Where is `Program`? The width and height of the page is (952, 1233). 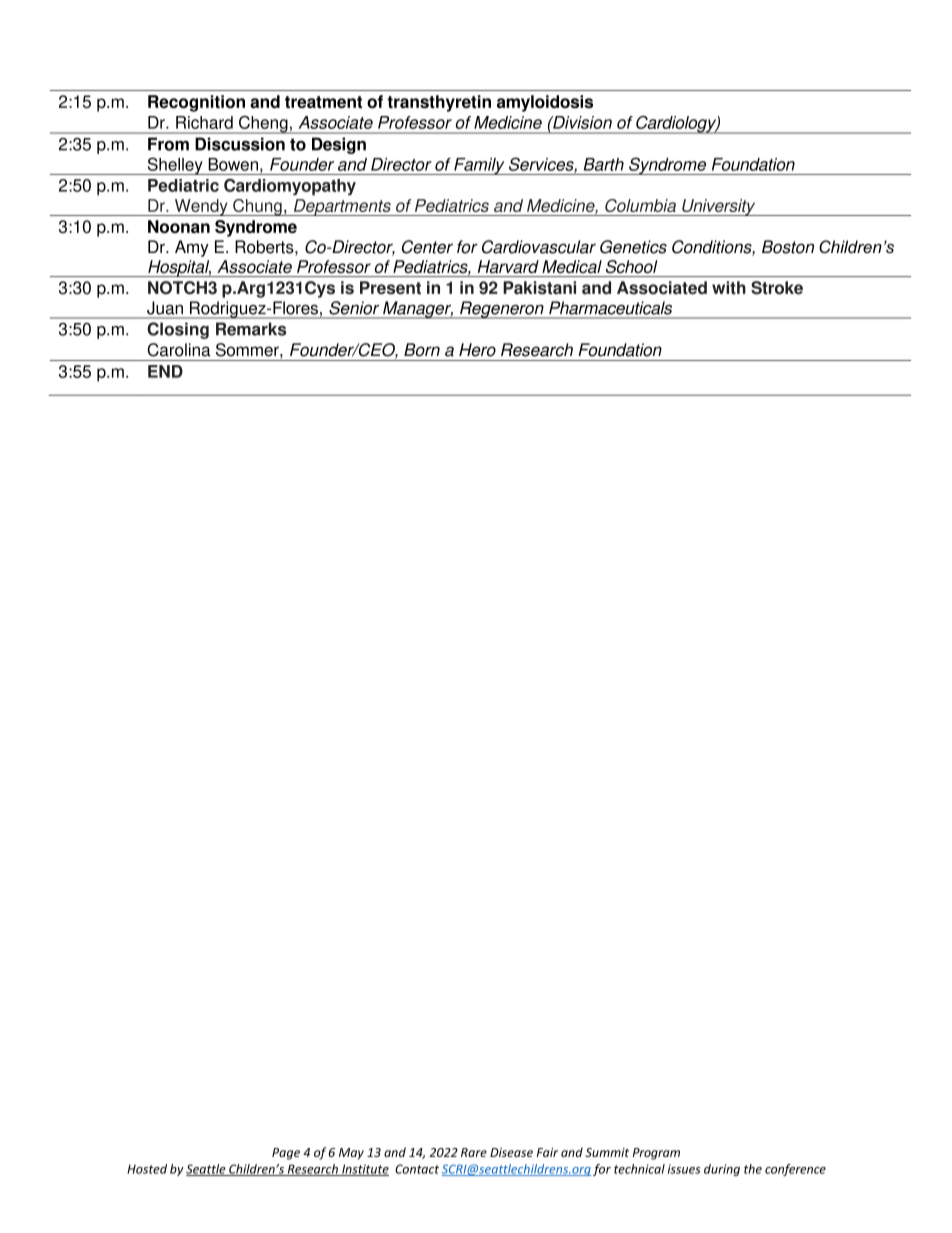 Program is located at coordinates (656, 1154).
